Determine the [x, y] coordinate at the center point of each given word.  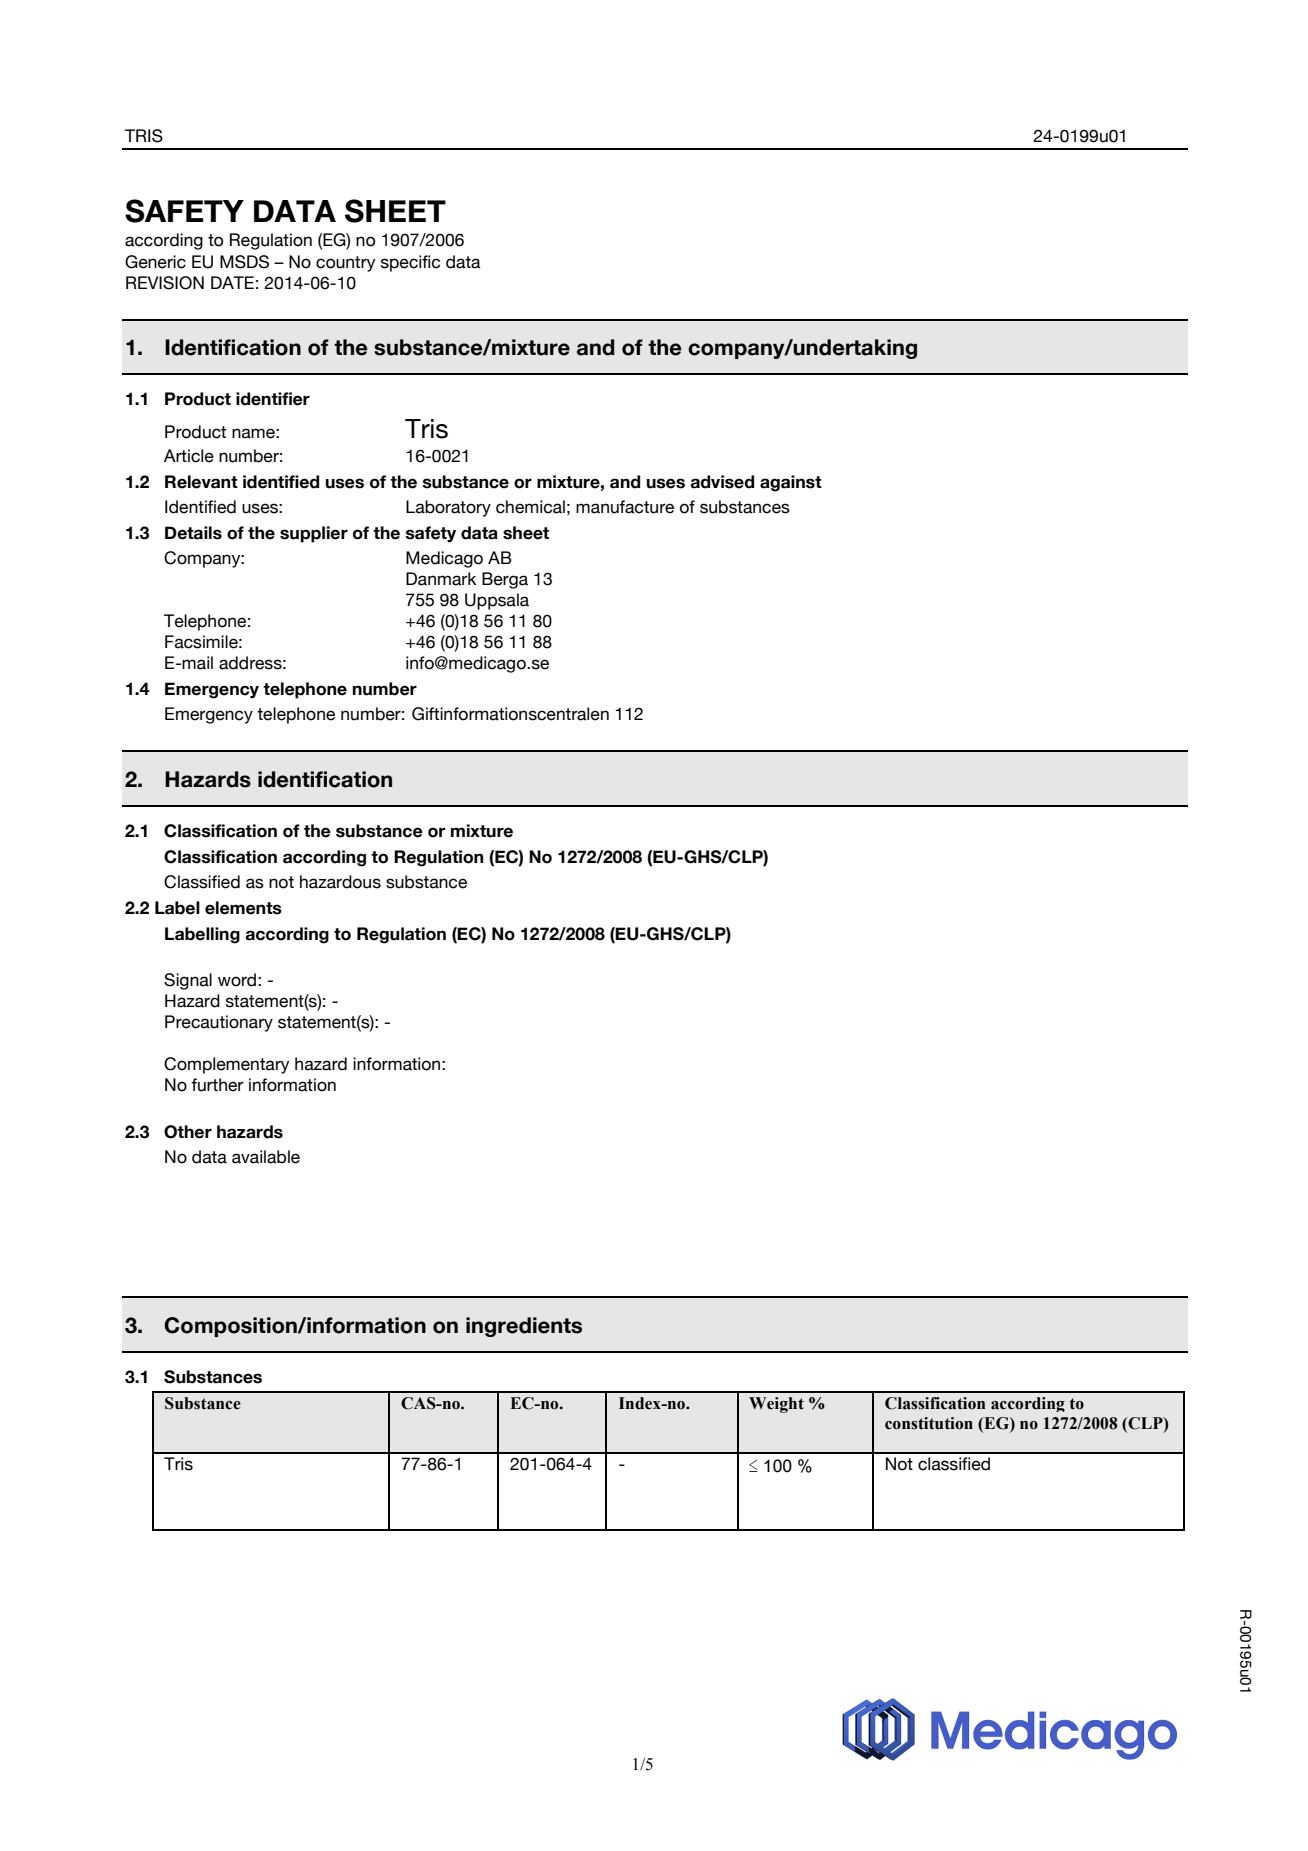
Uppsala [497, 601]
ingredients [524, 1327]
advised [722, 482]
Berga [505, 580]
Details [193, 533]
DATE [232, 282]
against [791, 483]
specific [410, 263]
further [217, 1085]
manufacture [625, 507]
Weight [776, 1405]
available [266, 1157]
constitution [929, 1423]
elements [243, 908]
